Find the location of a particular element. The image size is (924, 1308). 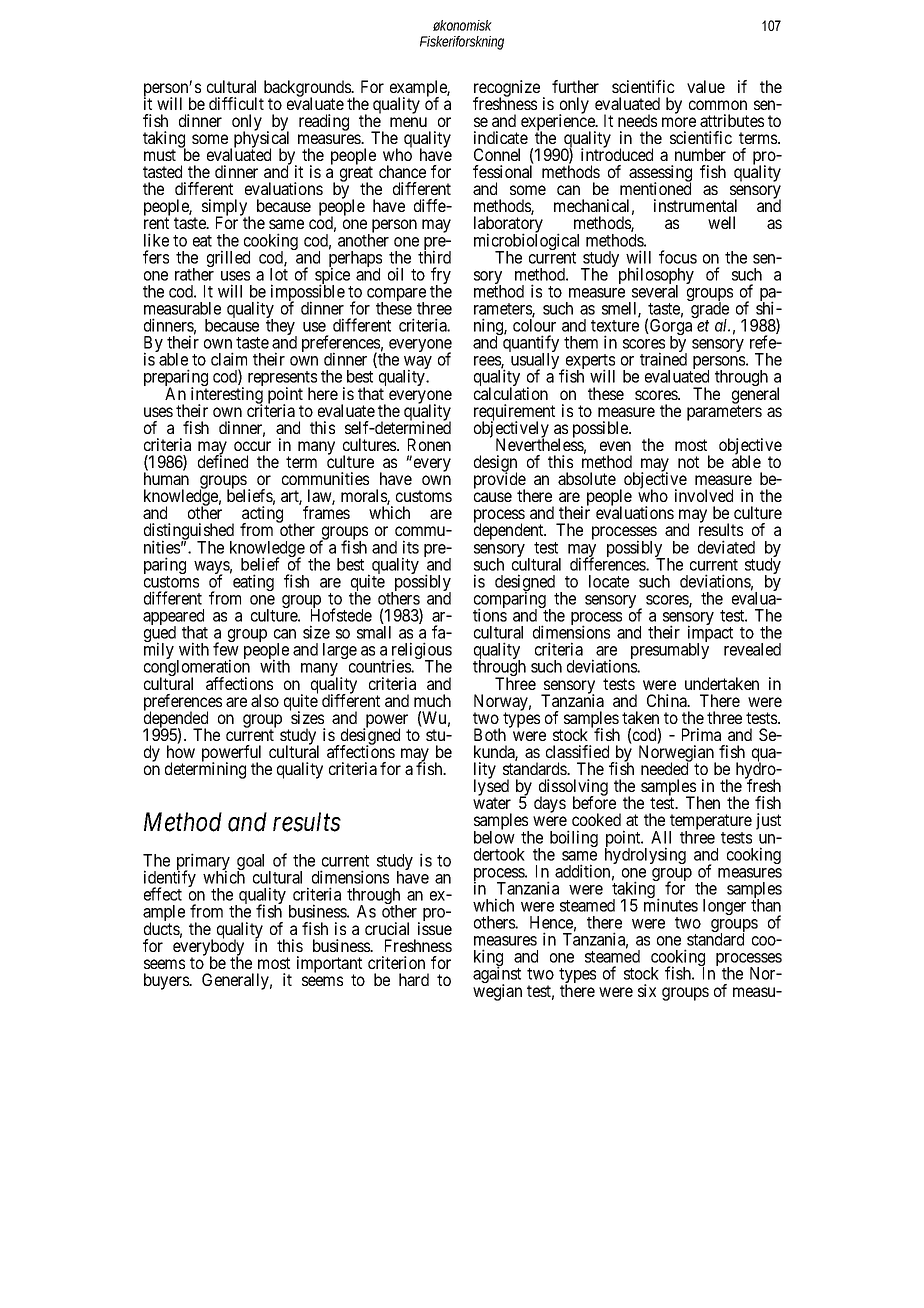

indicate is located at coordinates (501, 137).
